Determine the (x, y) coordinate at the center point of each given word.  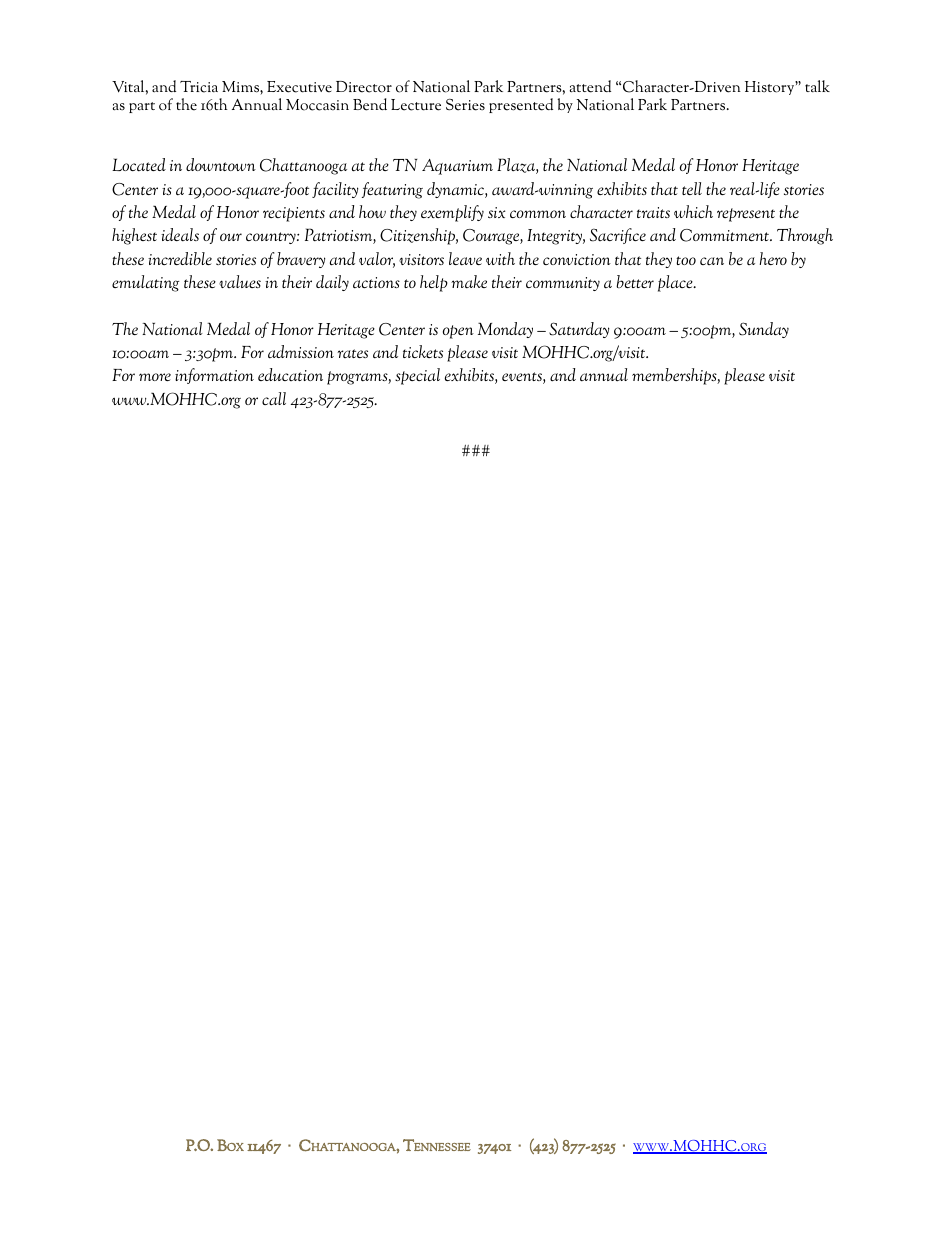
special (417, 376)
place (676, 283)
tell (692, 188)
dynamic (456, 190)
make (469, 282)
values (240, 281)
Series (465, 105)
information (214, 376)
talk (817, 86)
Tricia (199, 87)
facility (335, 190)
